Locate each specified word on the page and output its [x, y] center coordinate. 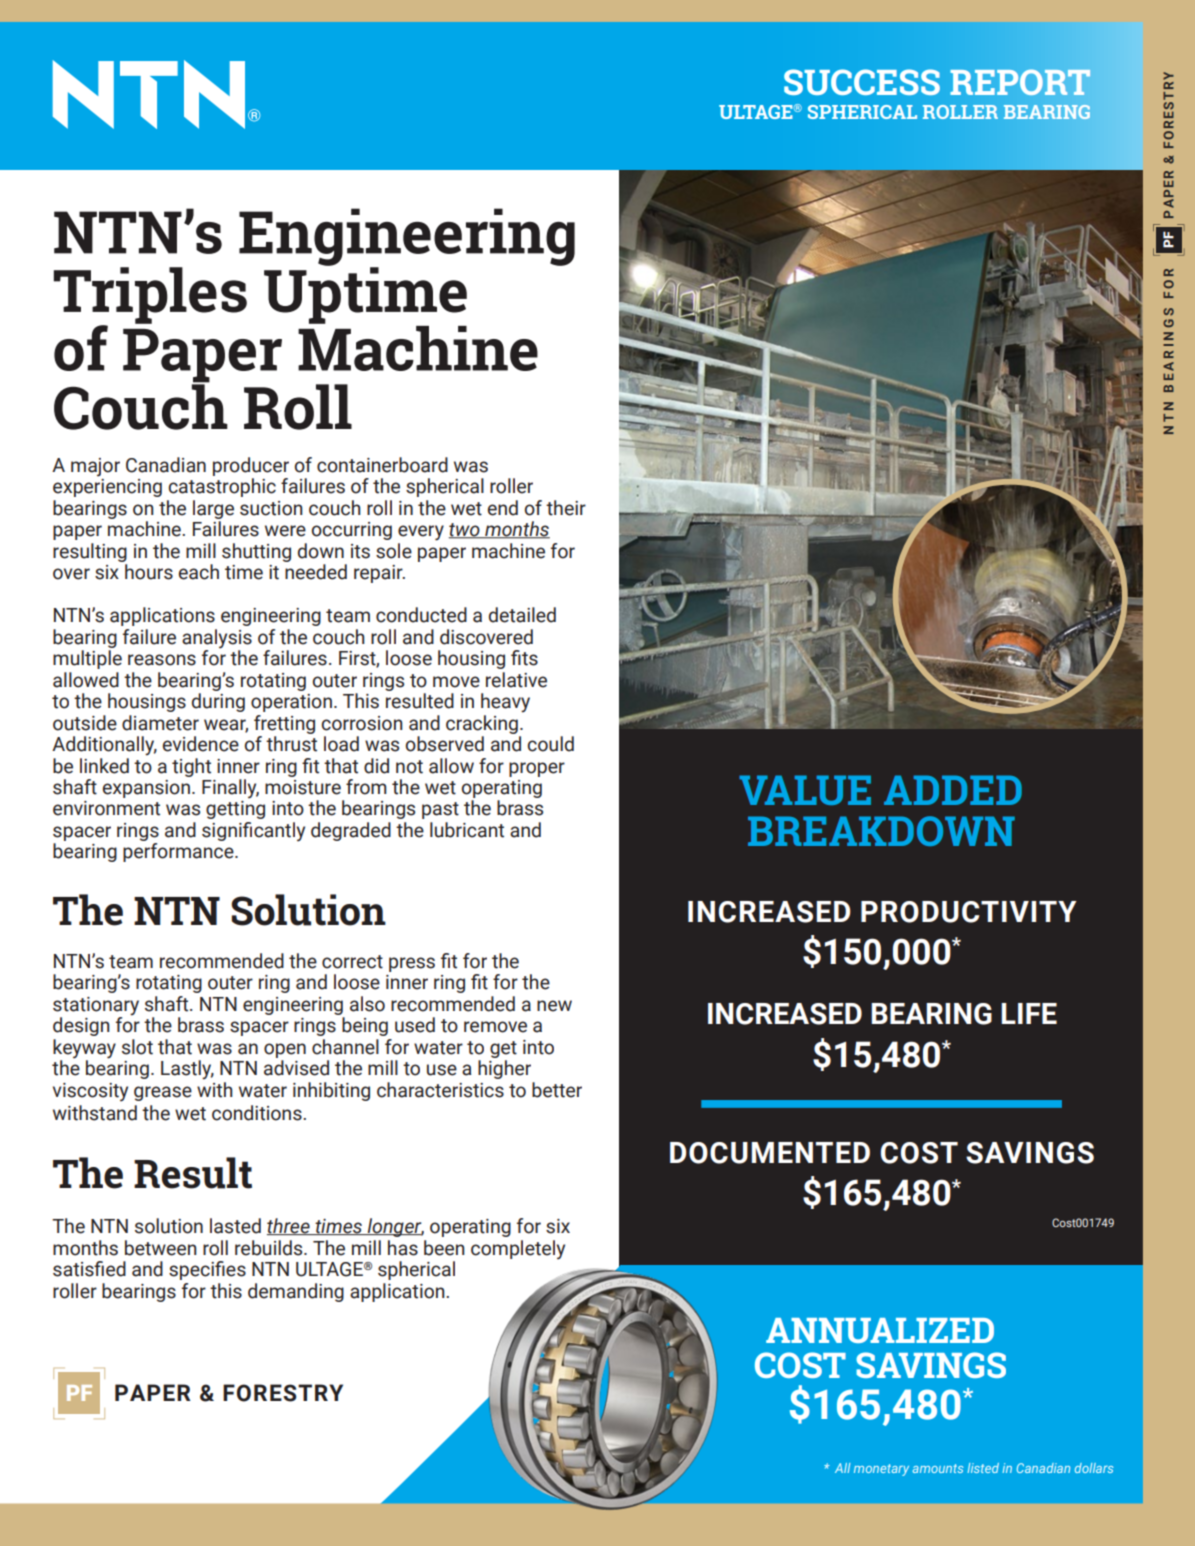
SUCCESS [862, 82]
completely [518, 1250]
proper [537, 769]
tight [191, 767]
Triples [150, 296]
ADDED [953, 790]
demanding [296, 1292]
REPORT [1020, 82]
